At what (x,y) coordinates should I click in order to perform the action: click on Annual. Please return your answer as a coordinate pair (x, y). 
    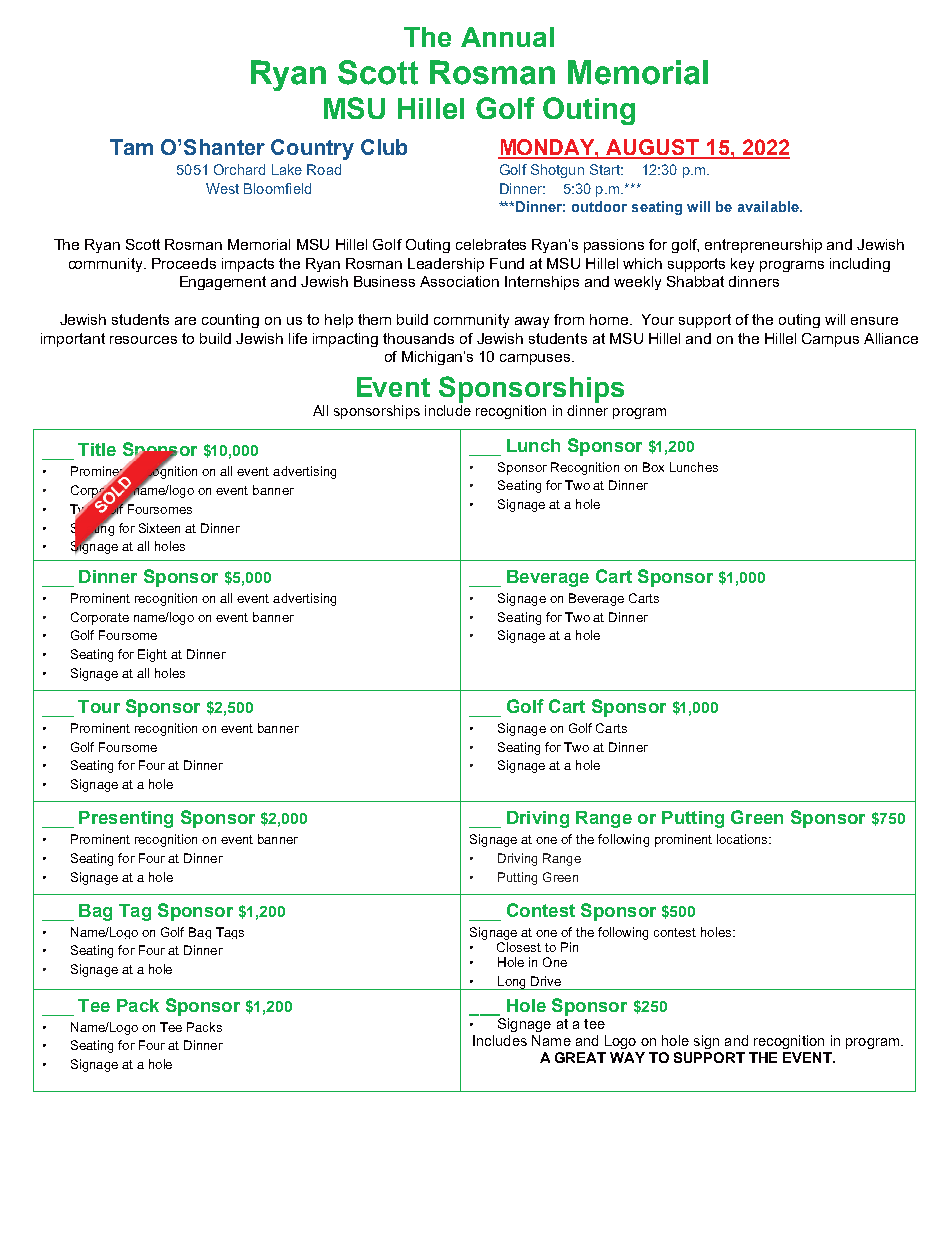
    Looking at the image, I should click on (507, 37).
